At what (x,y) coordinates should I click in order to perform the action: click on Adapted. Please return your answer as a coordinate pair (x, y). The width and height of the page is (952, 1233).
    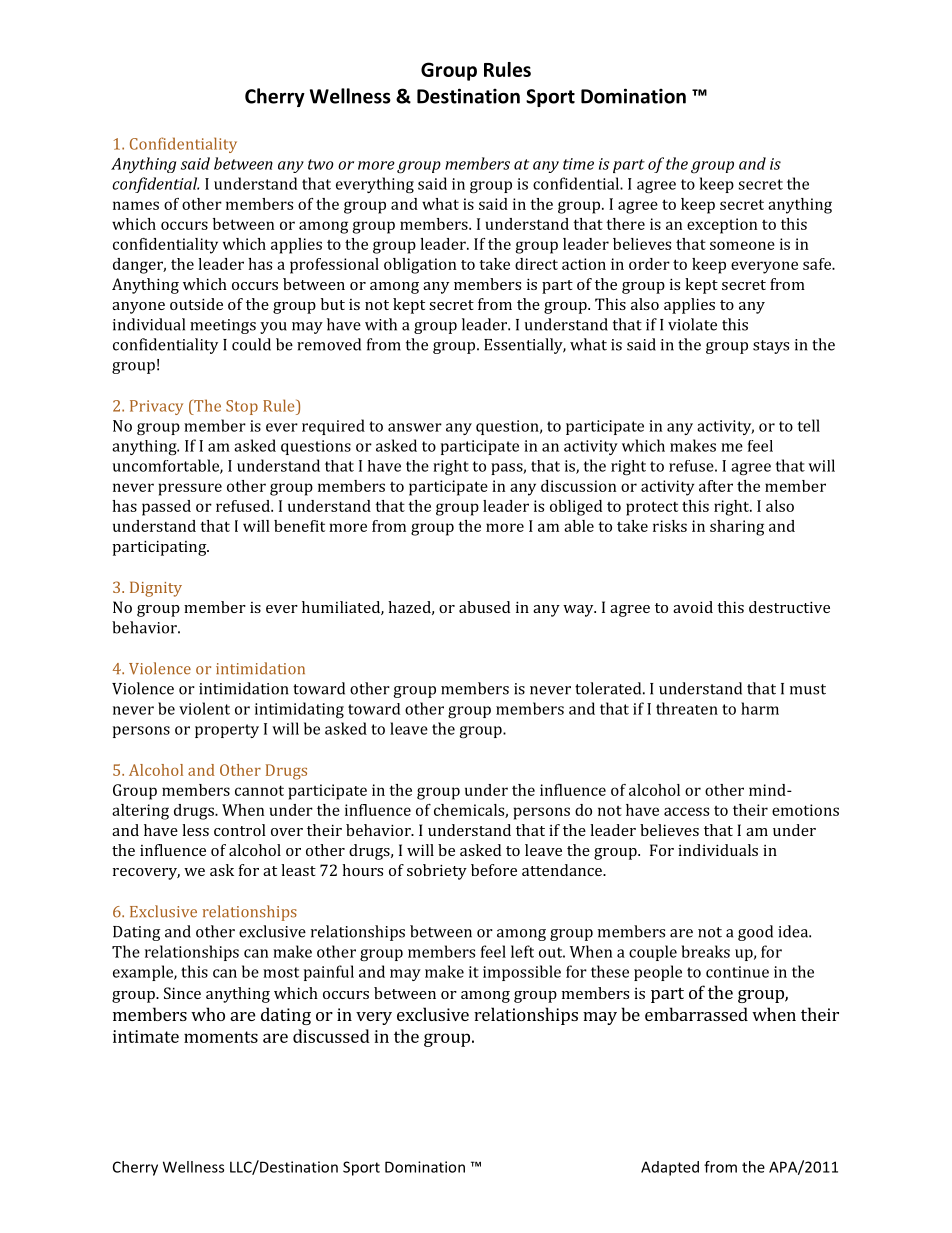
    Looking at the image, I should click on (670, 1168).
